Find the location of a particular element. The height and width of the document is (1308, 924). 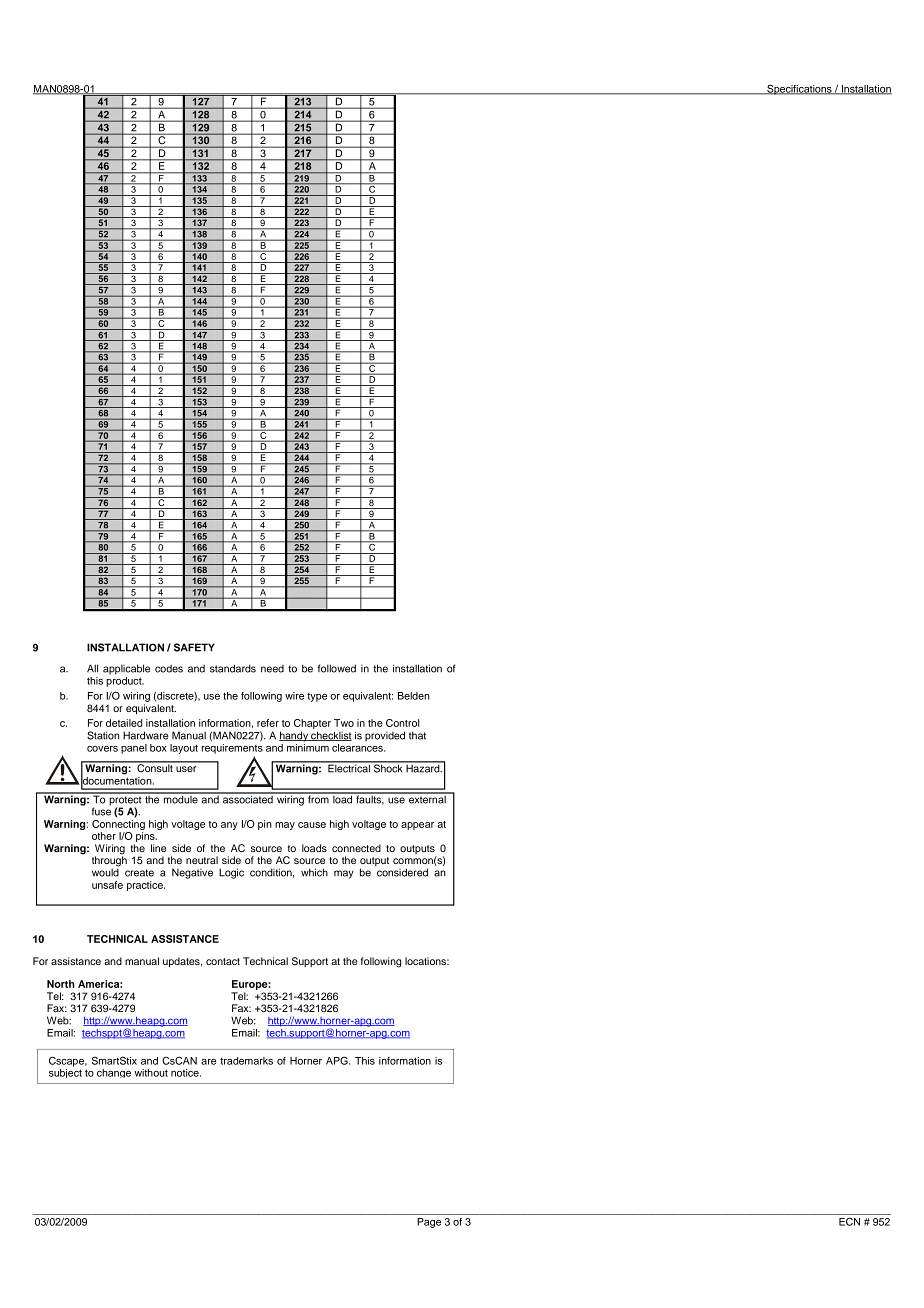

standards is located at coordinates (233, 668).
